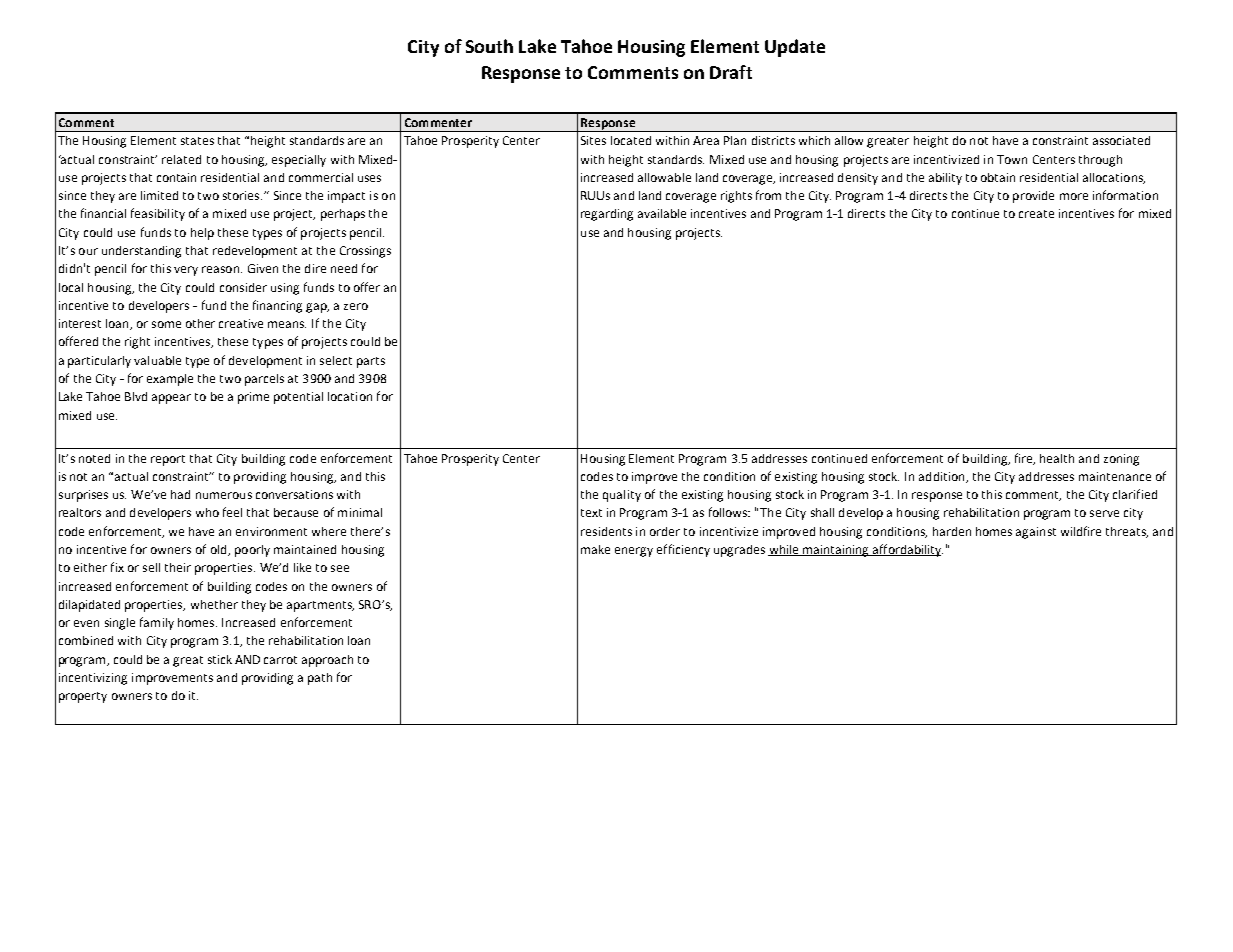  I want to click on stick, so click(220, 659).
